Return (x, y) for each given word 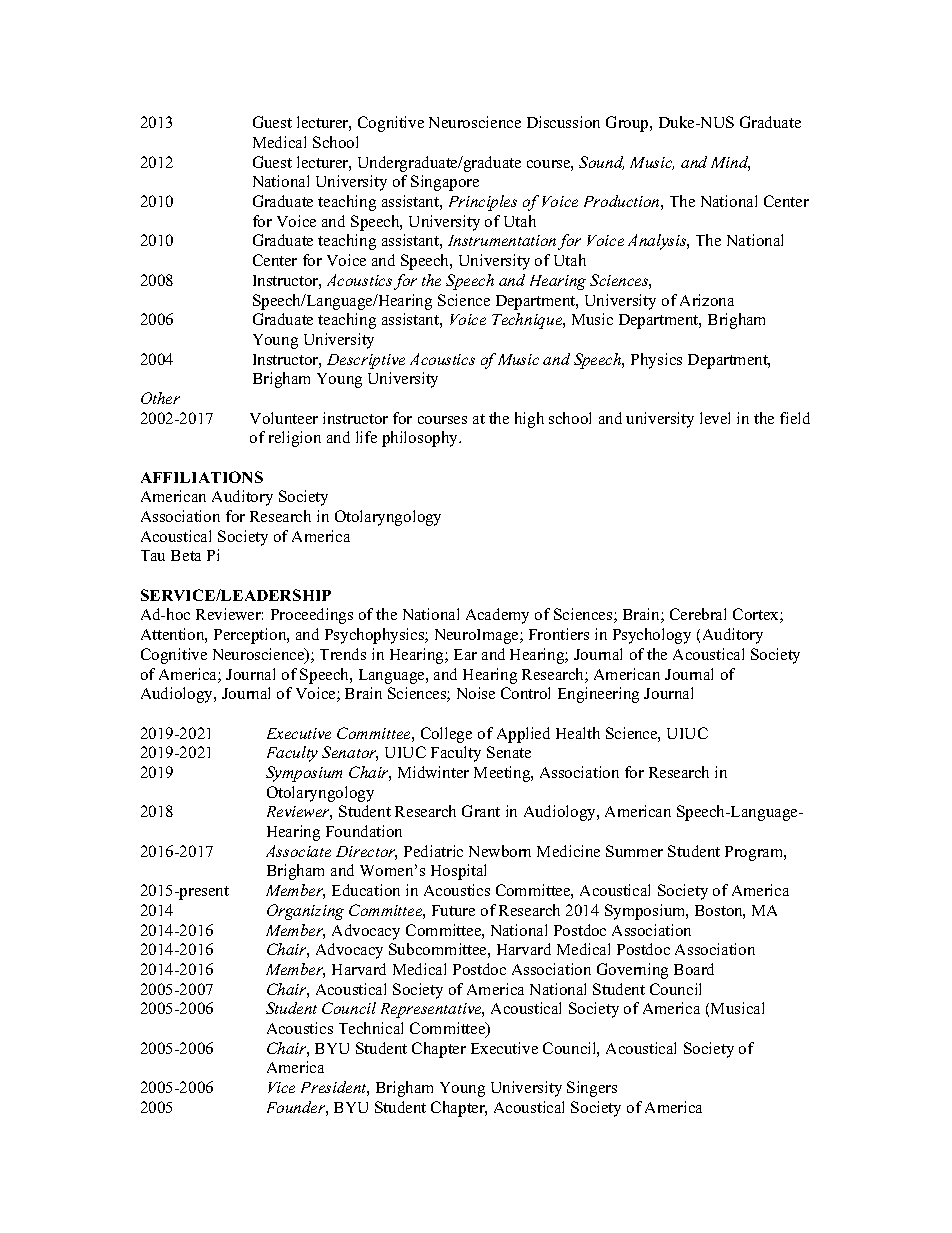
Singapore (445, 183)
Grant (481, 811)
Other (160, 398)
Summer (634, 851)
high (529, 420)
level (715, 418)
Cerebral (698, 614)
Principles (483, 203)
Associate (298, 851)
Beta (186, 555)
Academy (497, 616)
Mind (730, 163)
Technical (371, 1028)
